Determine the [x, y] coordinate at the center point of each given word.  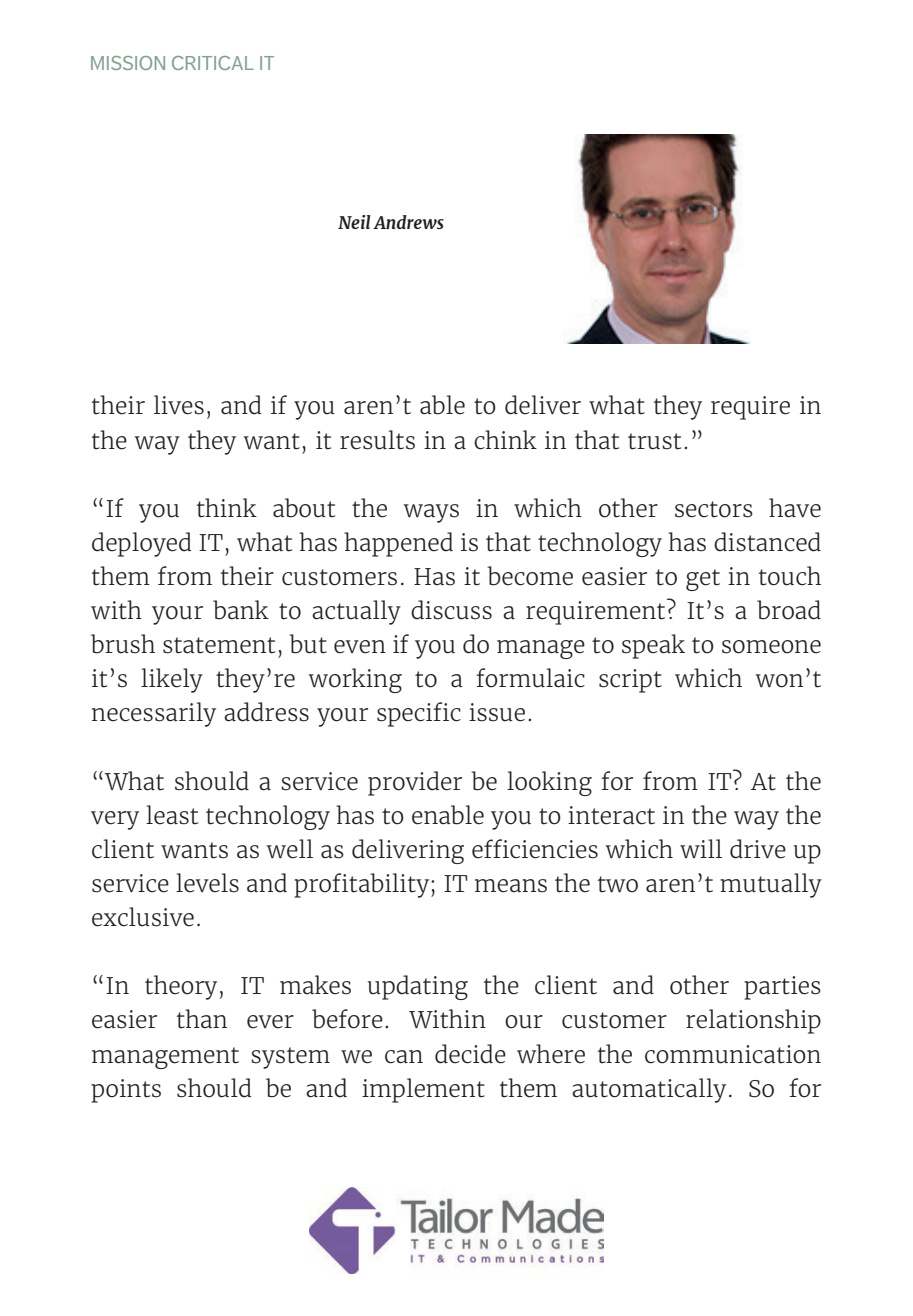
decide [470, 1054]
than [202, 1019]
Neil [354, 222]
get [703, 580]
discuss [451, 610]
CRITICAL [213, 63]
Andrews [408, 222]
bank [241, 610]
